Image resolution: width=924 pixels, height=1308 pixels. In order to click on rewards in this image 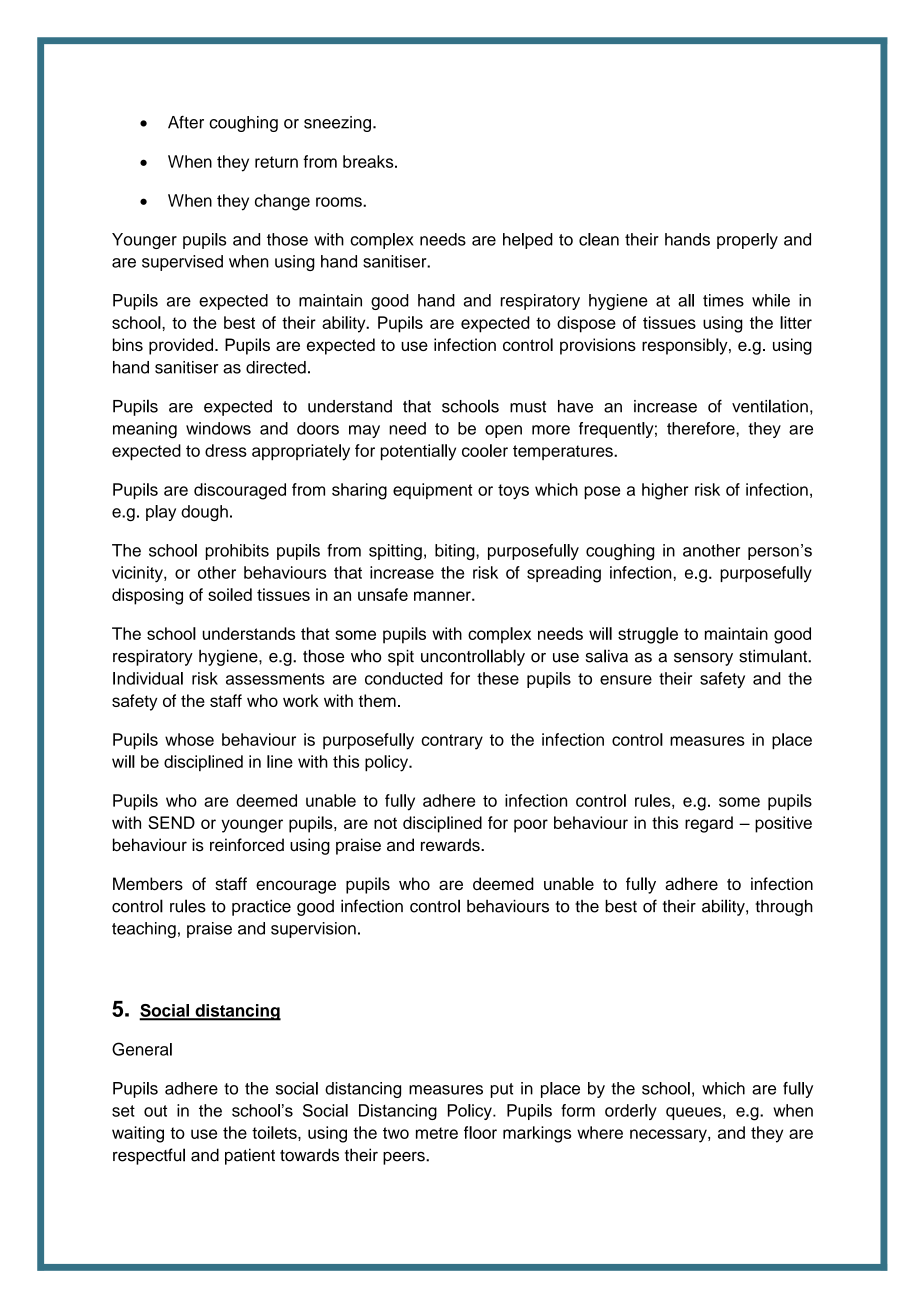, I will do `click(451, 845)`.
